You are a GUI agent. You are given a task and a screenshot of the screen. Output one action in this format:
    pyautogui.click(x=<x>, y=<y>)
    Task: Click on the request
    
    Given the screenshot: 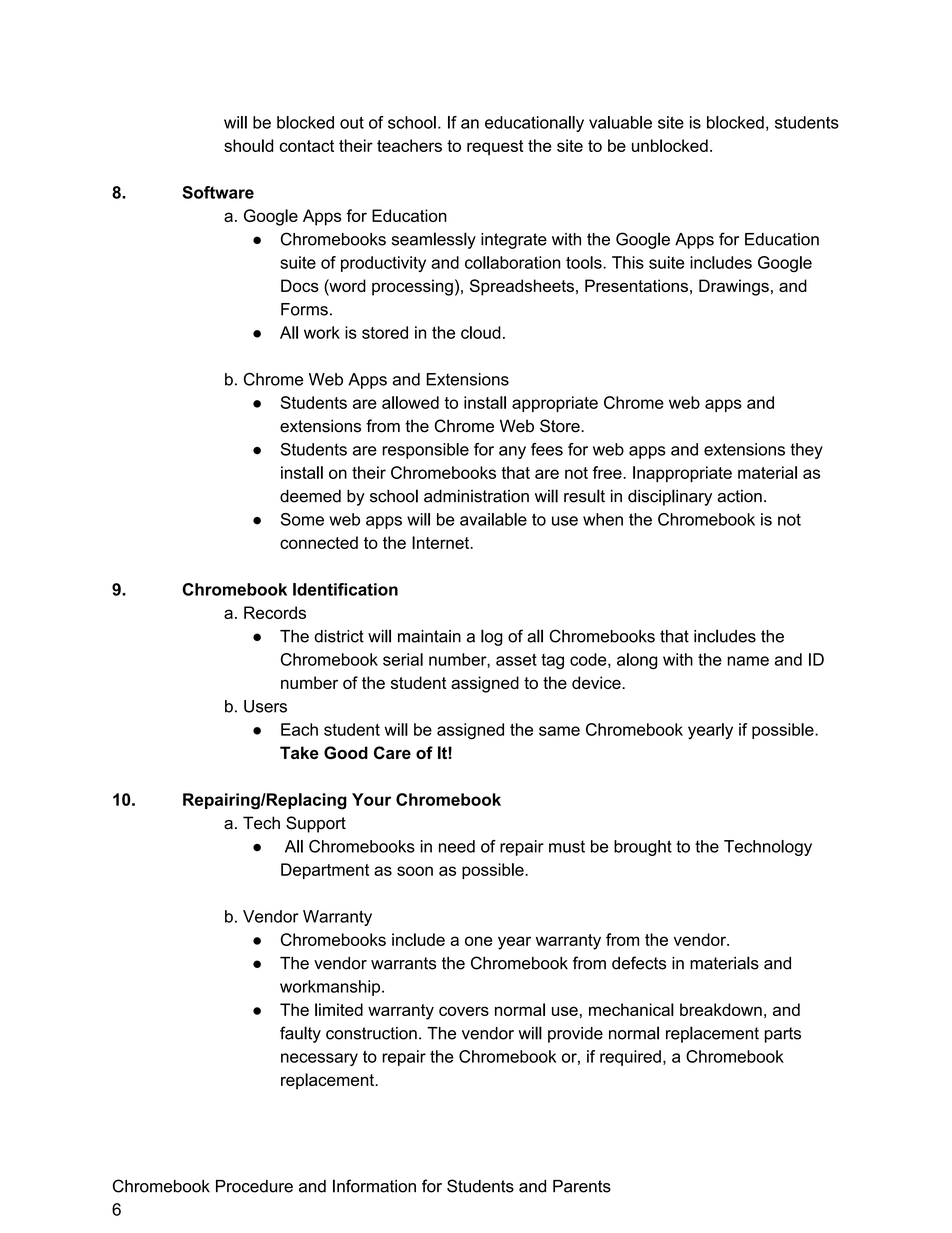 What is the action you would take?
    pyautogui.click(x=495, y=147)
